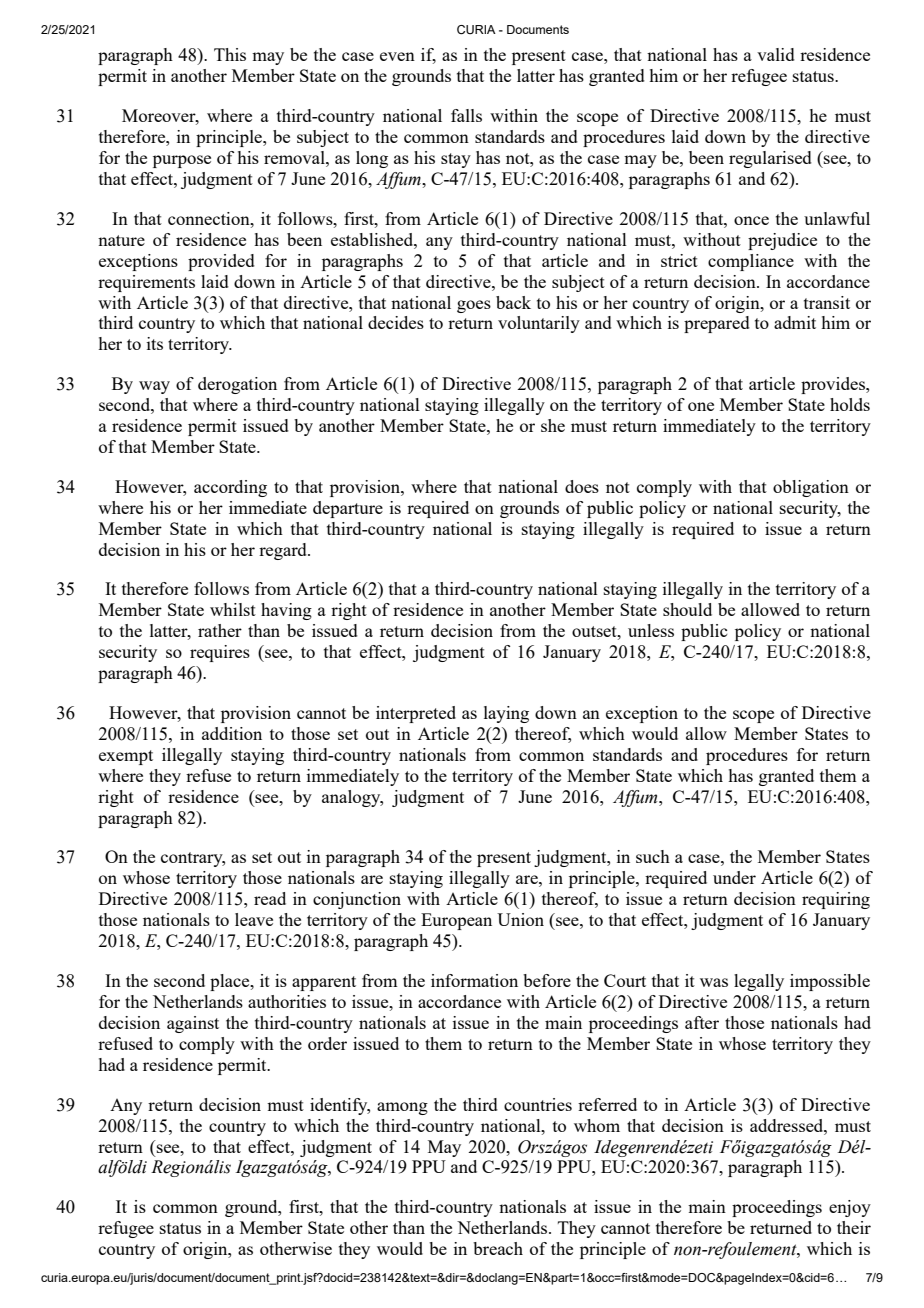 This screenshot has height=1308, width=924. What do you see at coordinates (193, 1024) in the screenshot?
I see `against` at bounding box center [193, 1024].
